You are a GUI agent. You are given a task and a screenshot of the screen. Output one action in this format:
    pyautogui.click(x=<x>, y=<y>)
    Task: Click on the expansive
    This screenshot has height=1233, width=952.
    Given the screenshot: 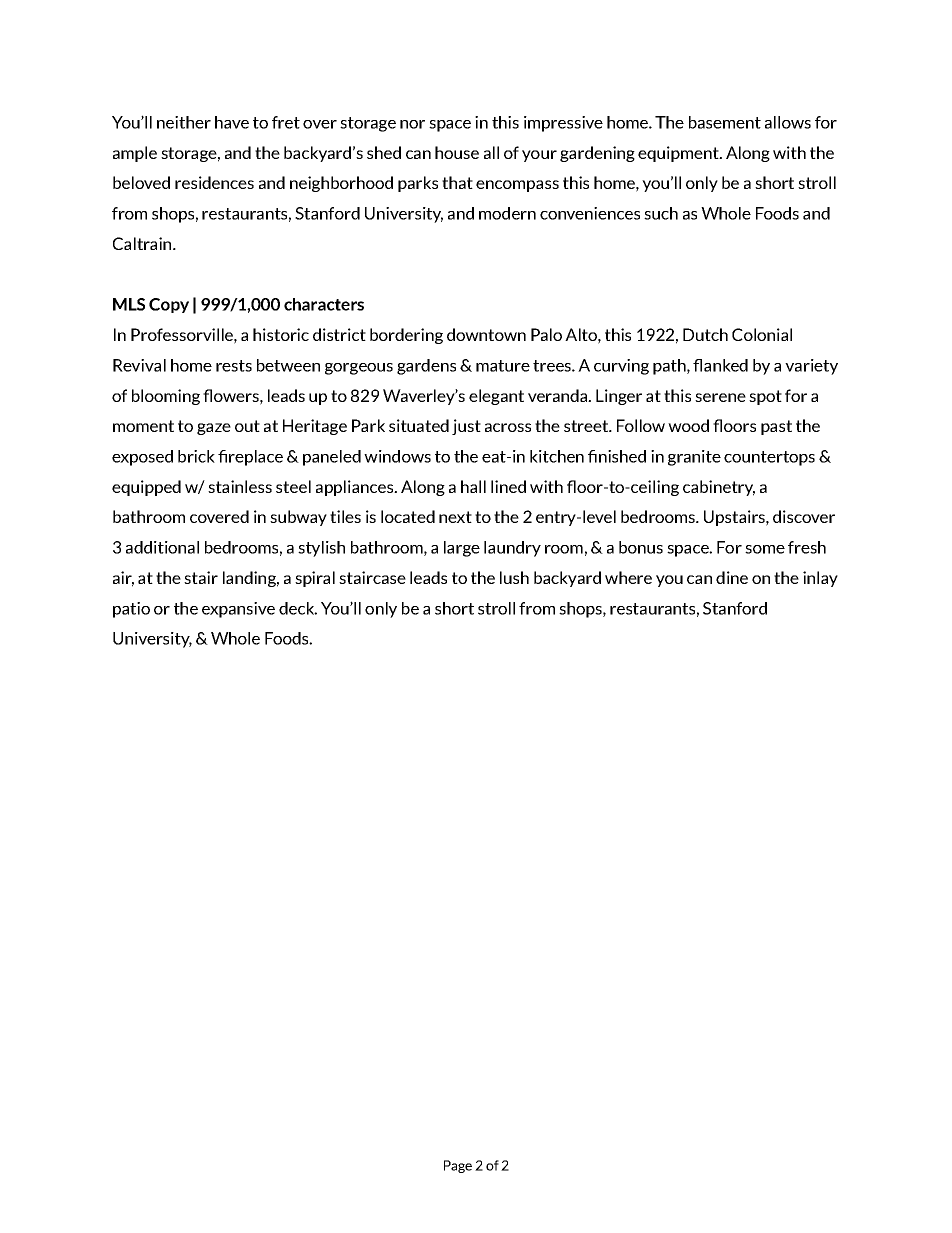 What is the action you would take?
    pyautogui.click(x=238, y=610)
